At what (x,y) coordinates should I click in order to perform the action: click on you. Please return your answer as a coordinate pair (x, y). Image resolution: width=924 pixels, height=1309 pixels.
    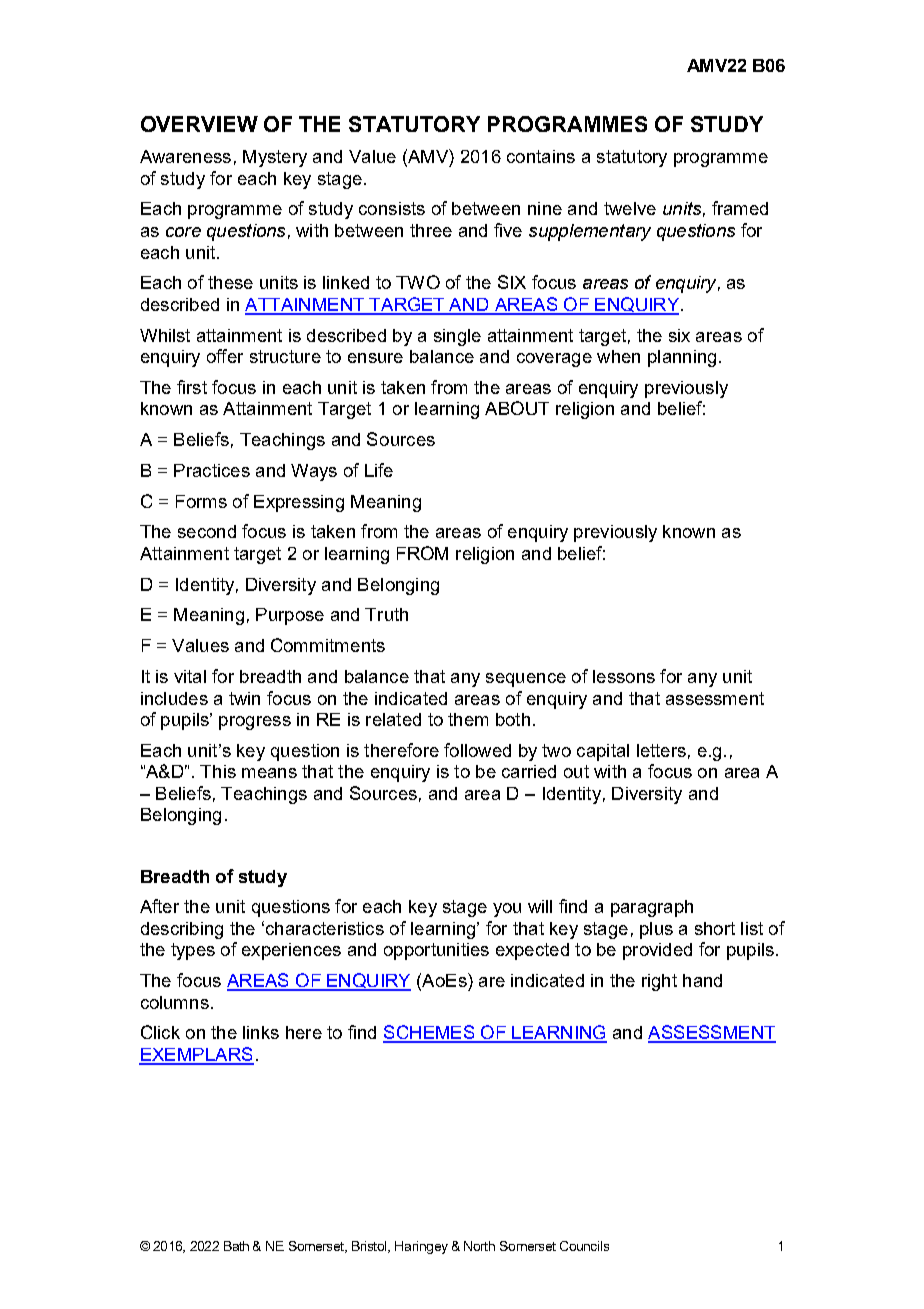
    Looking at the image, I should click on (507, 910).
